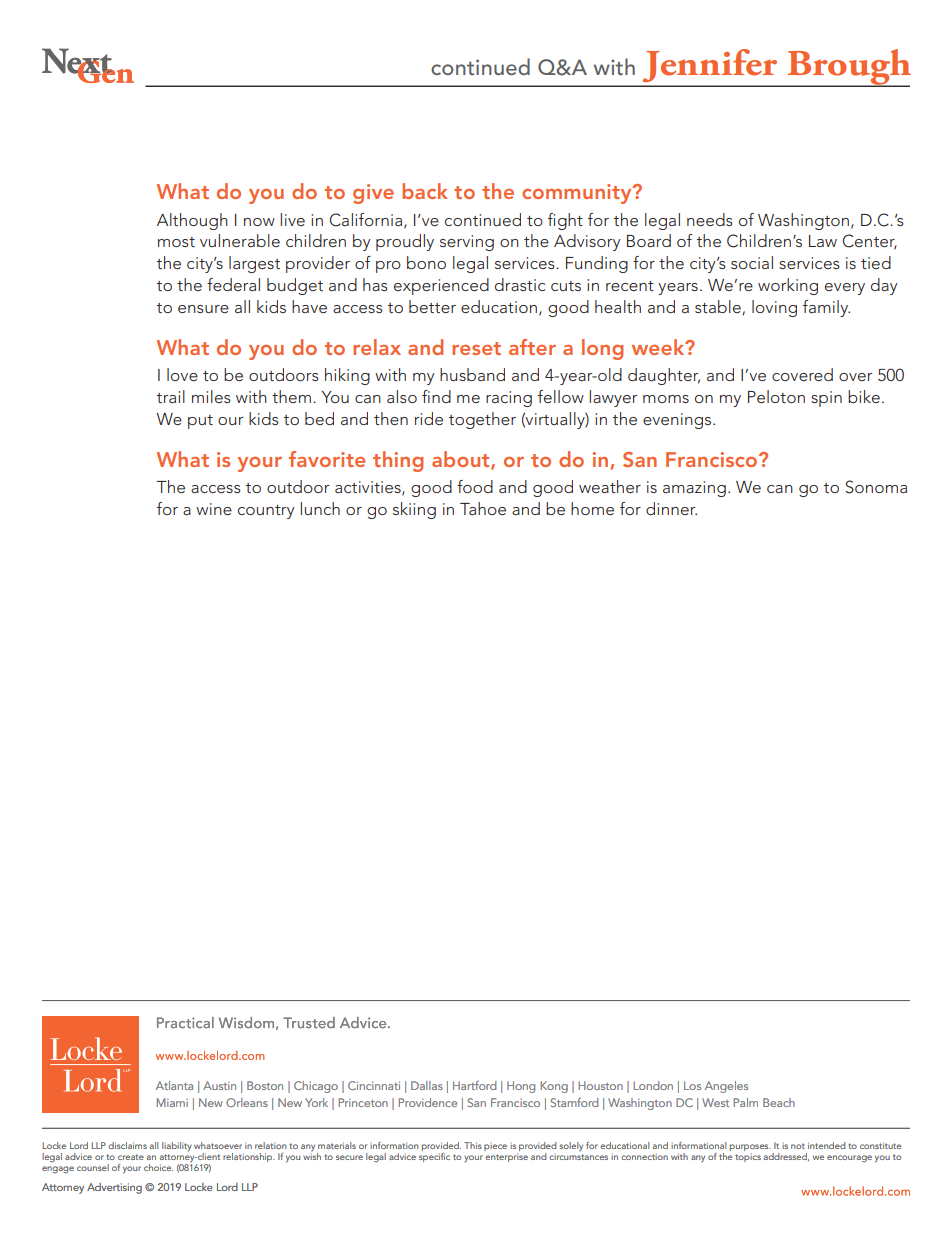 The image size is (952, 1233). What do you see at coordinates (233, 284) in the image?
I see `federal` at bounding box center [233, 284].
